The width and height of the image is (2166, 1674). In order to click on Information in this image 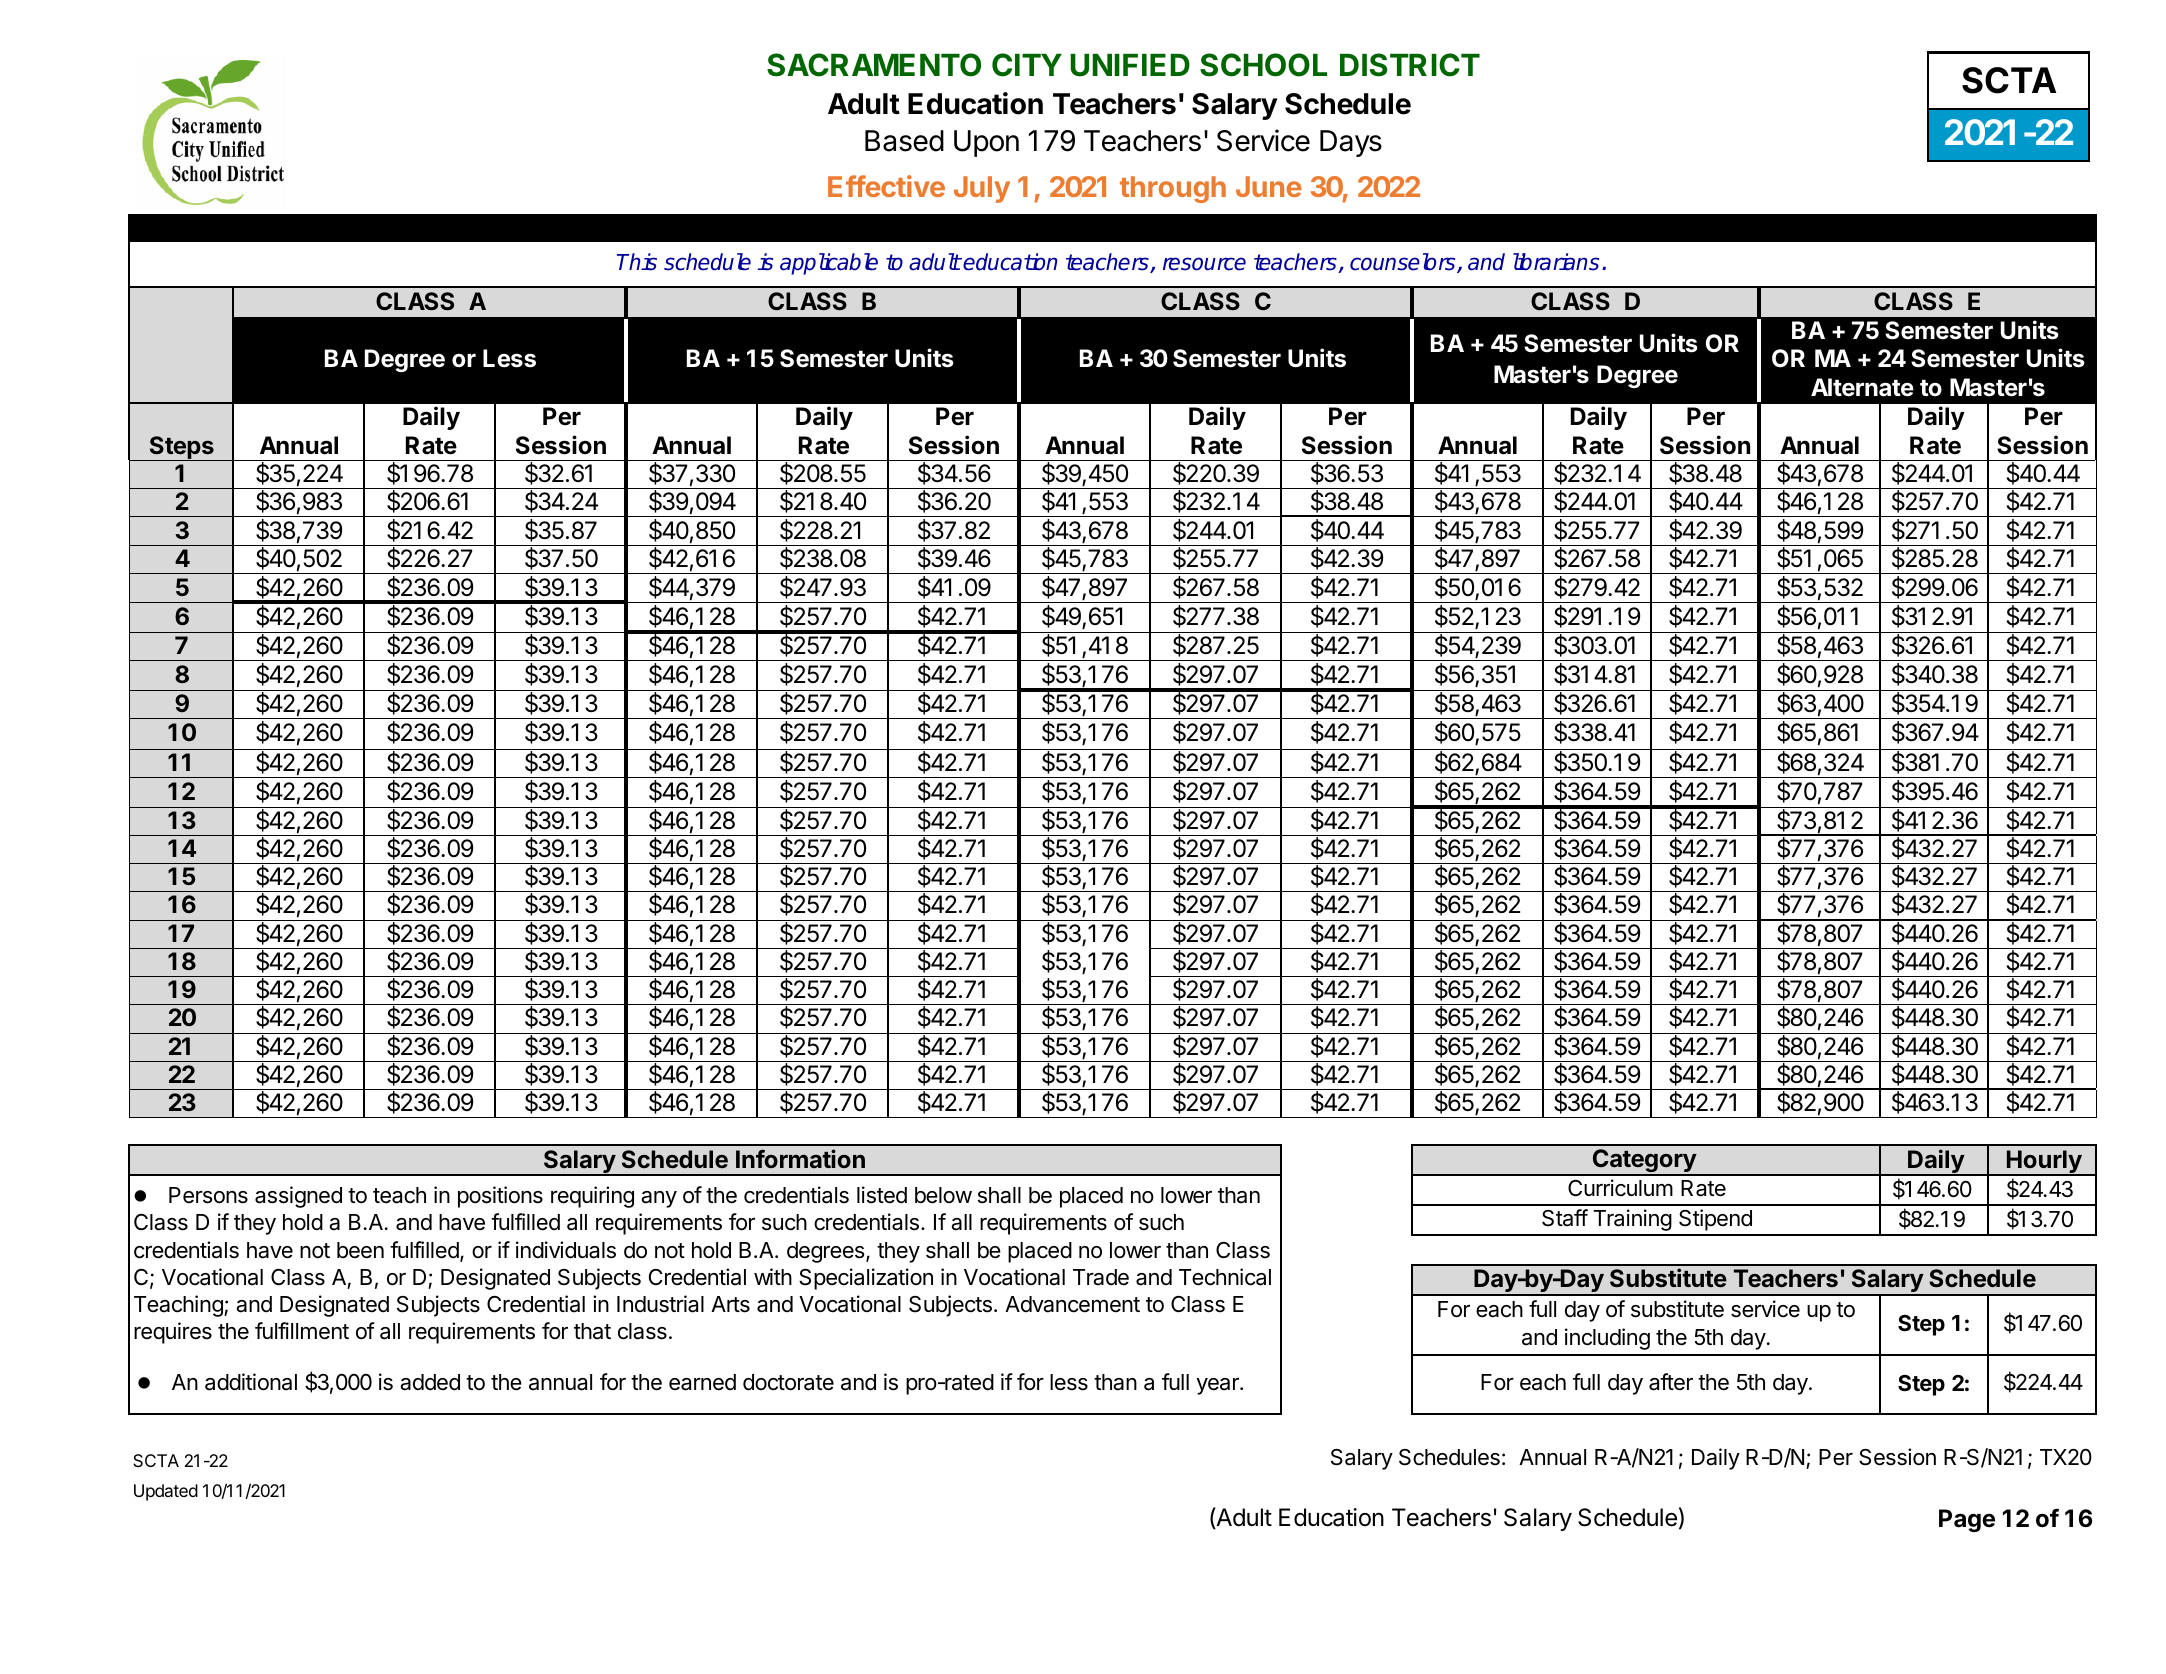, I will do `click(800, 1158)`.
